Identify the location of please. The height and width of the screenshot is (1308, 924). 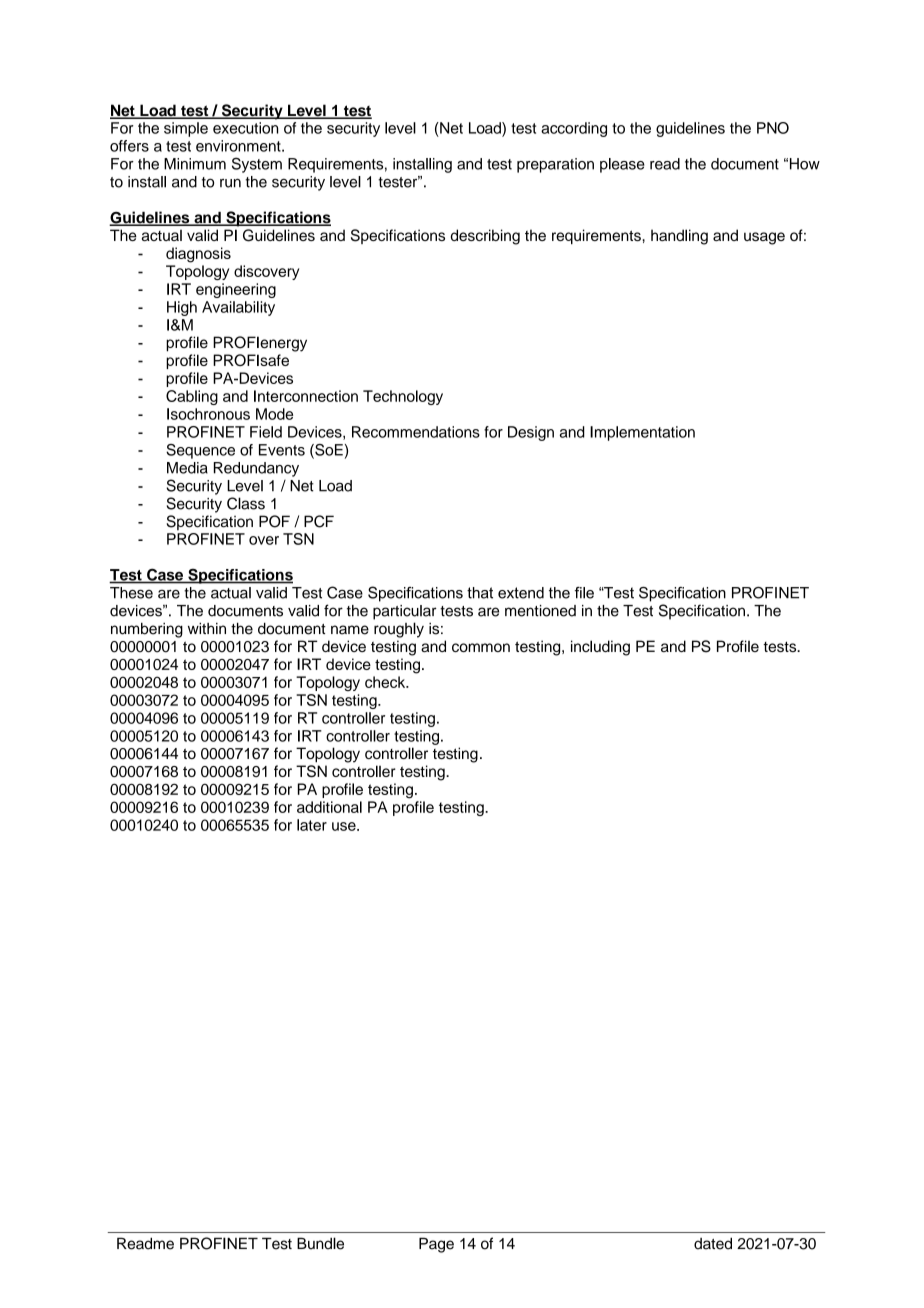
(622, 165).
